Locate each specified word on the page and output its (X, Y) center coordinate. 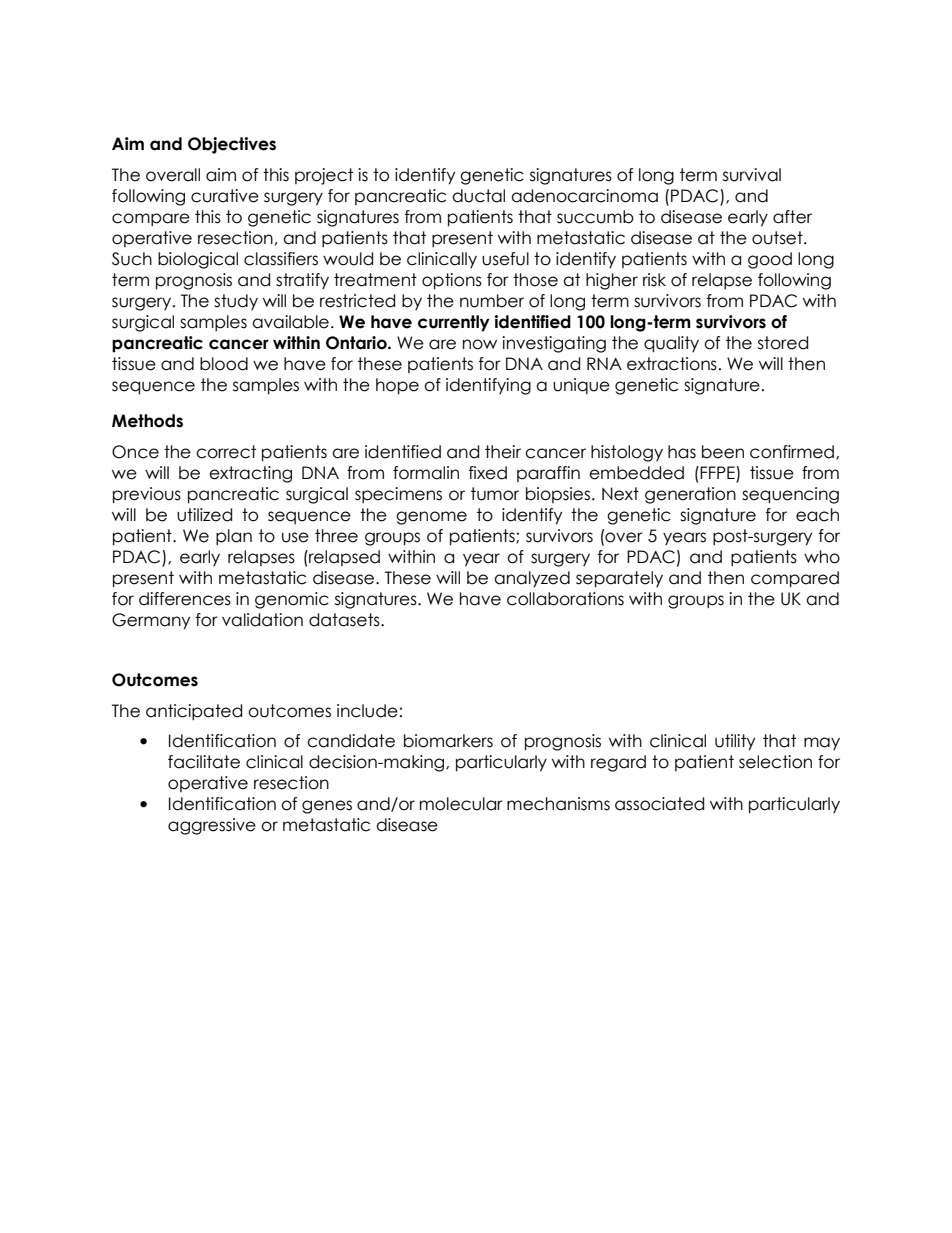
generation (690, 495)
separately (619, 579)
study (236, 302)
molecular (461, 804)
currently (454, 323)
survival (752, 175)
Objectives (232, 145)
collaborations (565, 599)
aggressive (212, 826)
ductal (478, 196)
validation (262, 620)
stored (783, 343)
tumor (495, 494)
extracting (250, 474)
